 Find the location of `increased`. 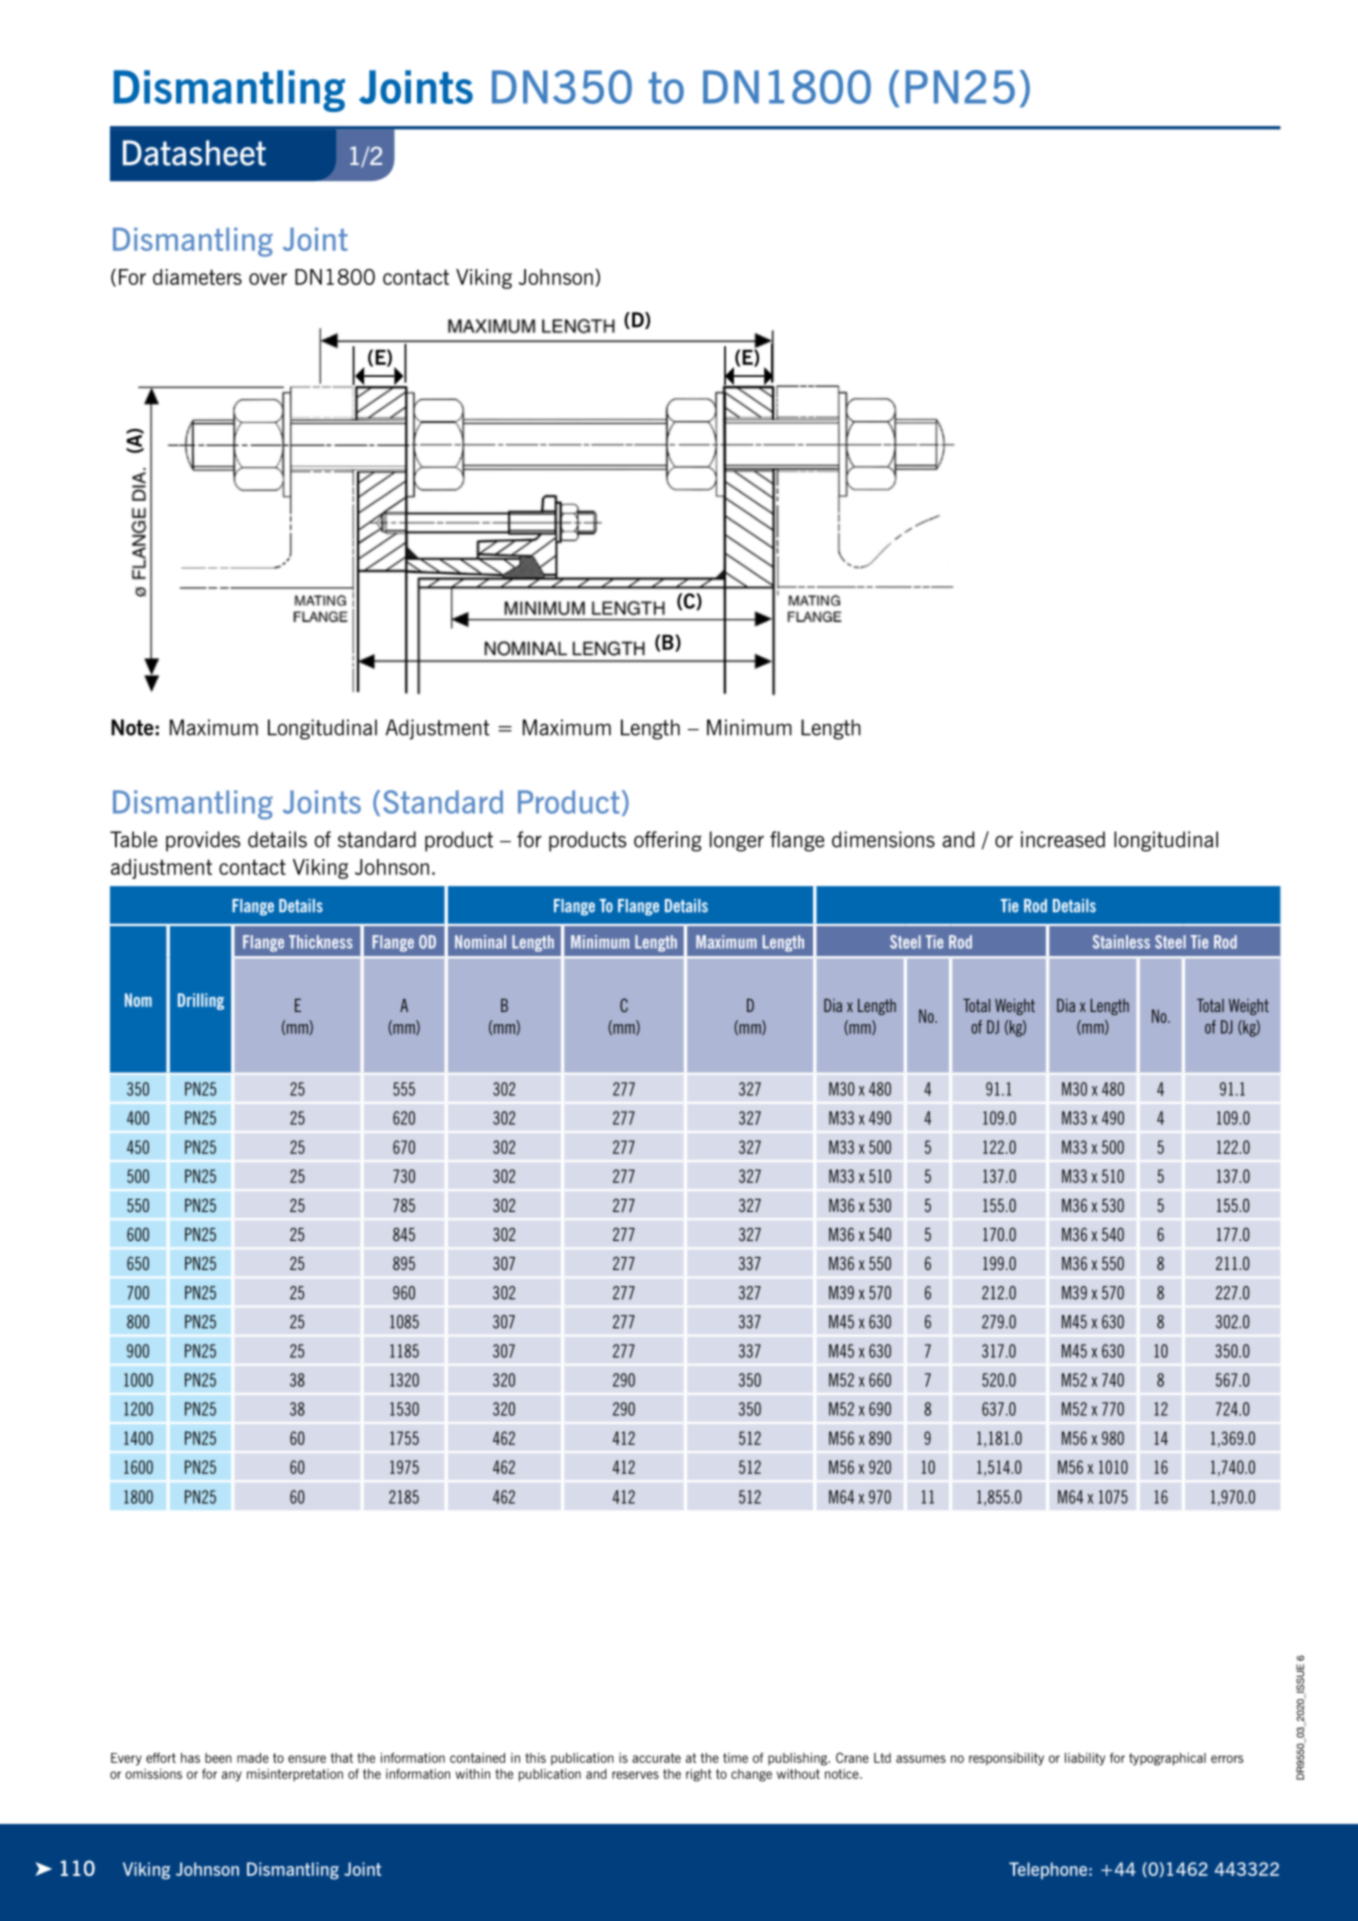

increased is located at coordinates (1063, 839).
